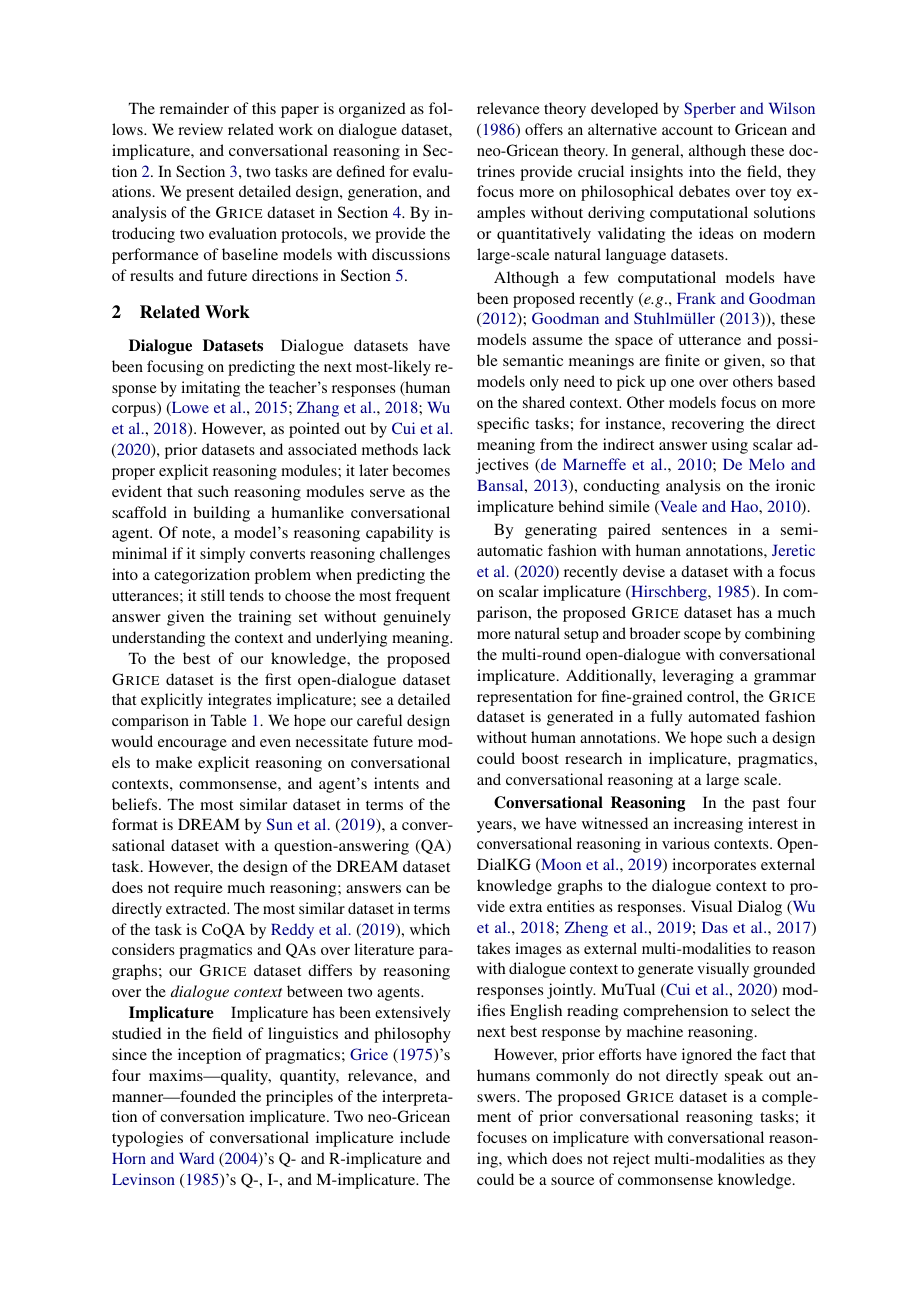 Image resolution: width=924 pixels, height=1308 pixels. I want to click on Ward, so click(196, 1158).
